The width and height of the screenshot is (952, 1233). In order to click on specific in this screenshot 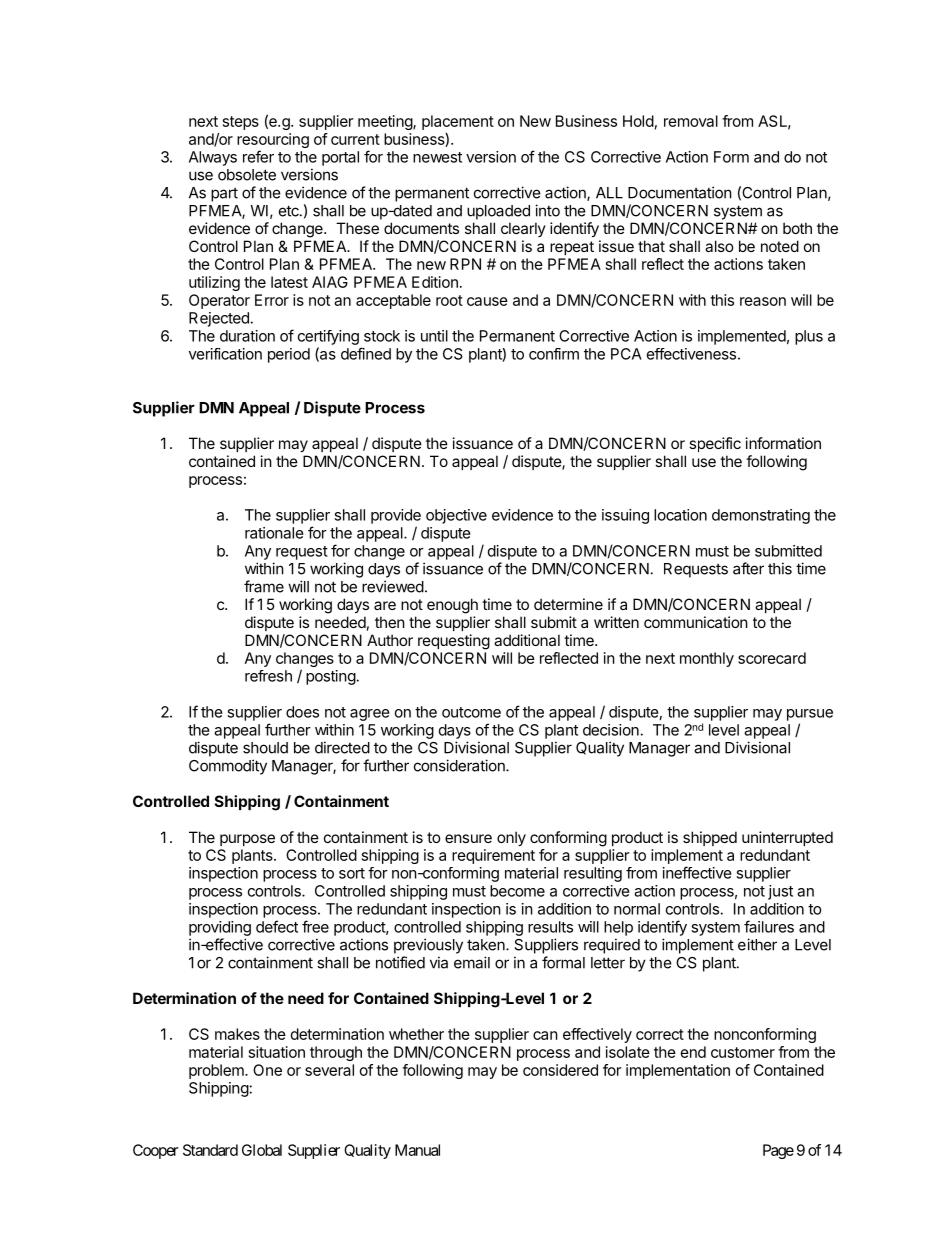, I will do `click(715, 444)`.
